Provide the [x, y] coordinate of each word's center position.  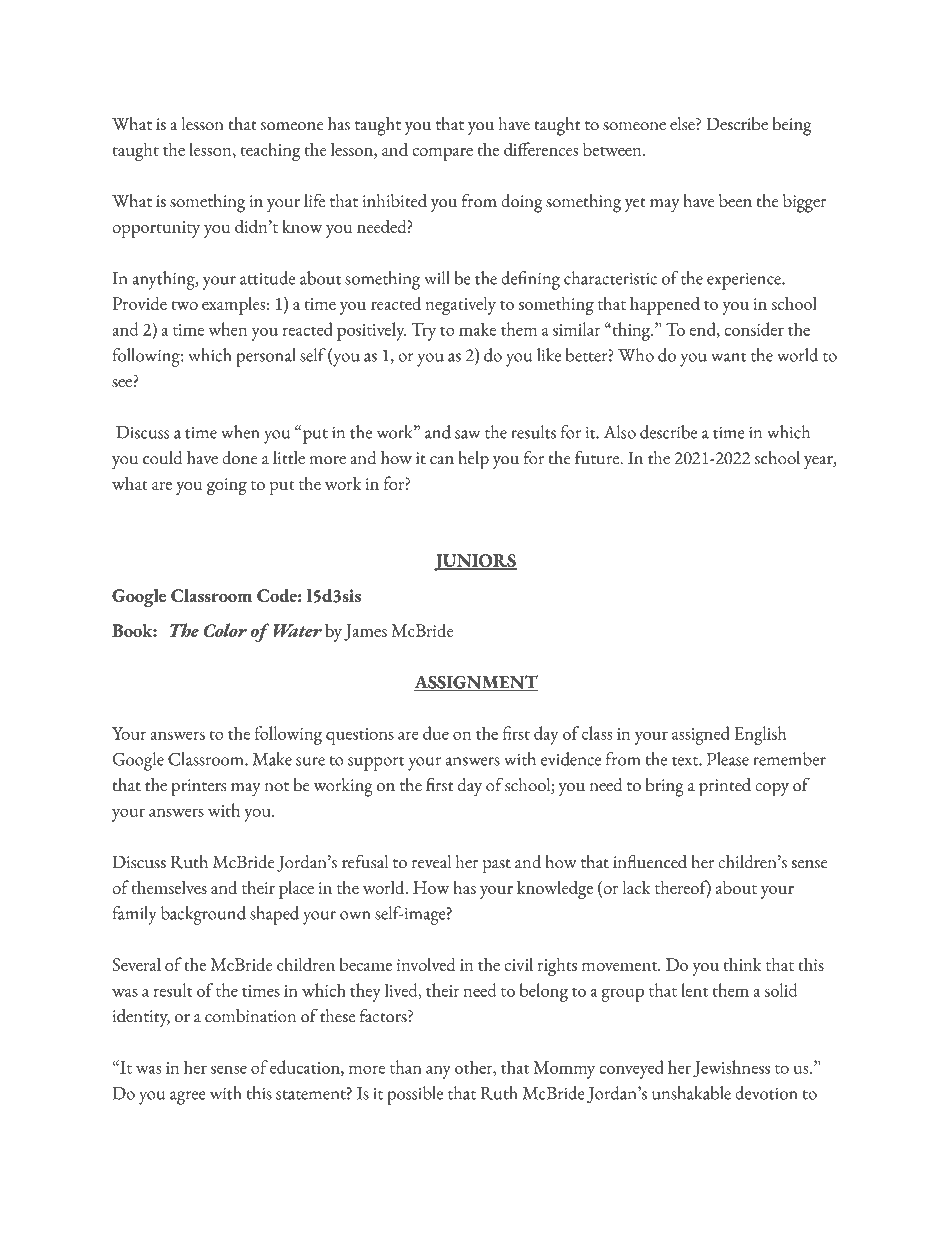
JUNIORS [475, 562]
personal [266, 357]
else [683, 124]
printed [725, 787]
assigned [701, 735]
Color [225, 630]
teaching [271, 151]
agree [187, 1098]
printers [198, 788]
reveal [431, 862]
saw [467, 434]
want [728, 357]
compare [442, 154]
